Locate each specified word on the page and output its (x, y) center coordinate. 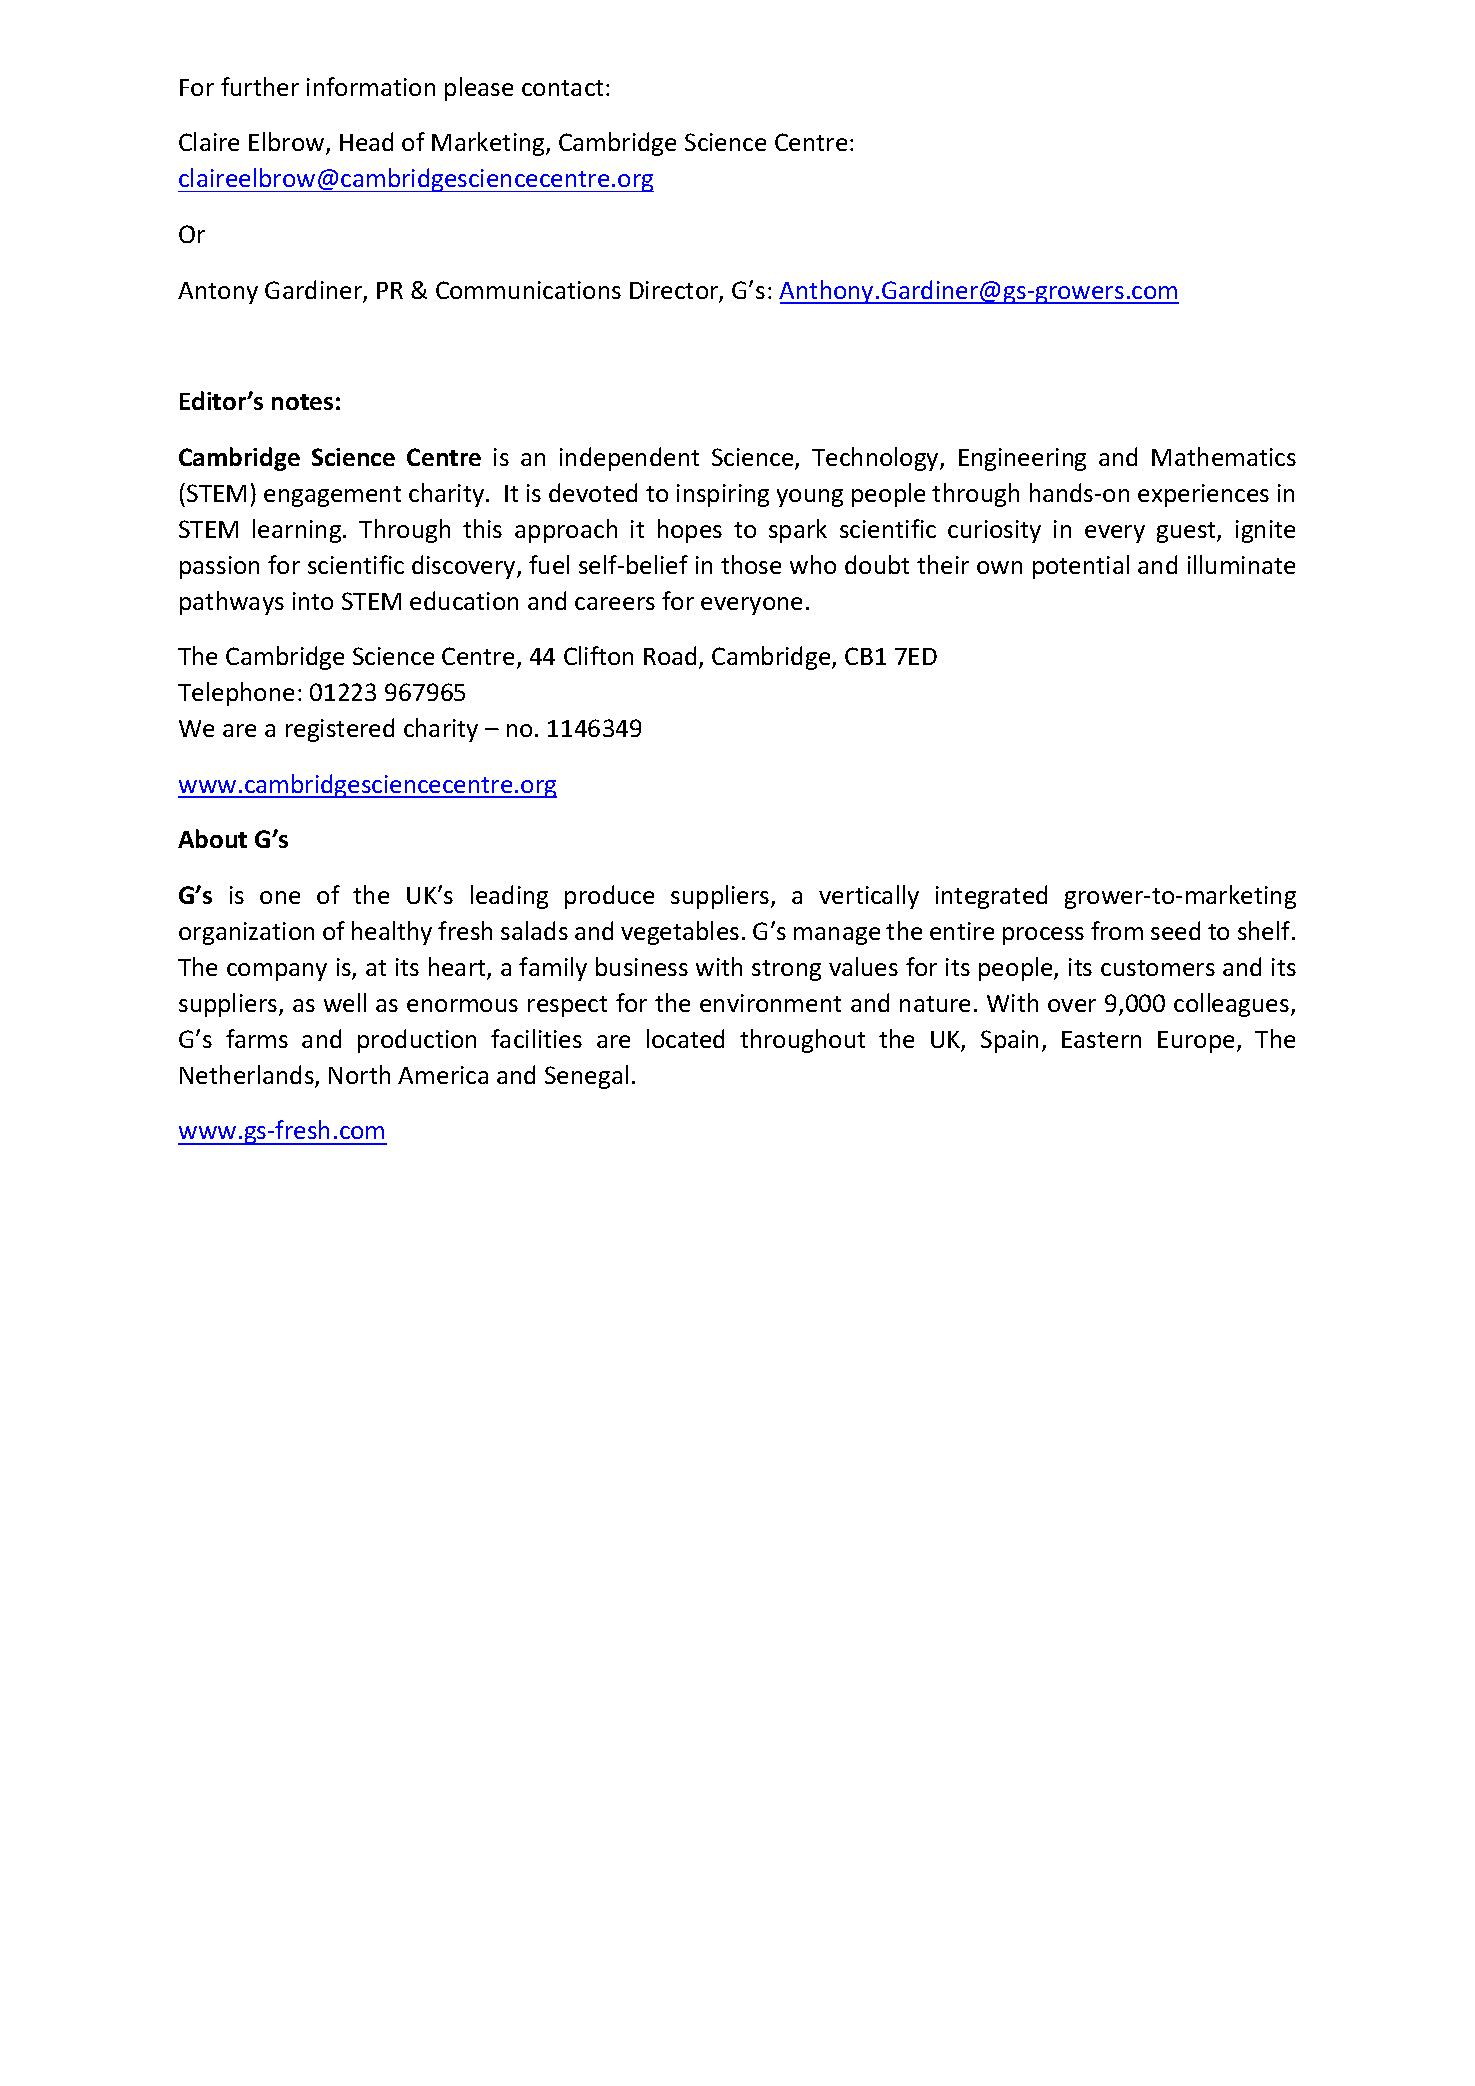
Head (366, 141)
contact (562, 88)
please (479, 89)
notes (302, 402)
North (359, 1074)
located (685, 1038)
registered (340, 730)
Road (672, 657)
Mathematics (1224, 456)
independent (629, 459)
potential (1081, 567)
